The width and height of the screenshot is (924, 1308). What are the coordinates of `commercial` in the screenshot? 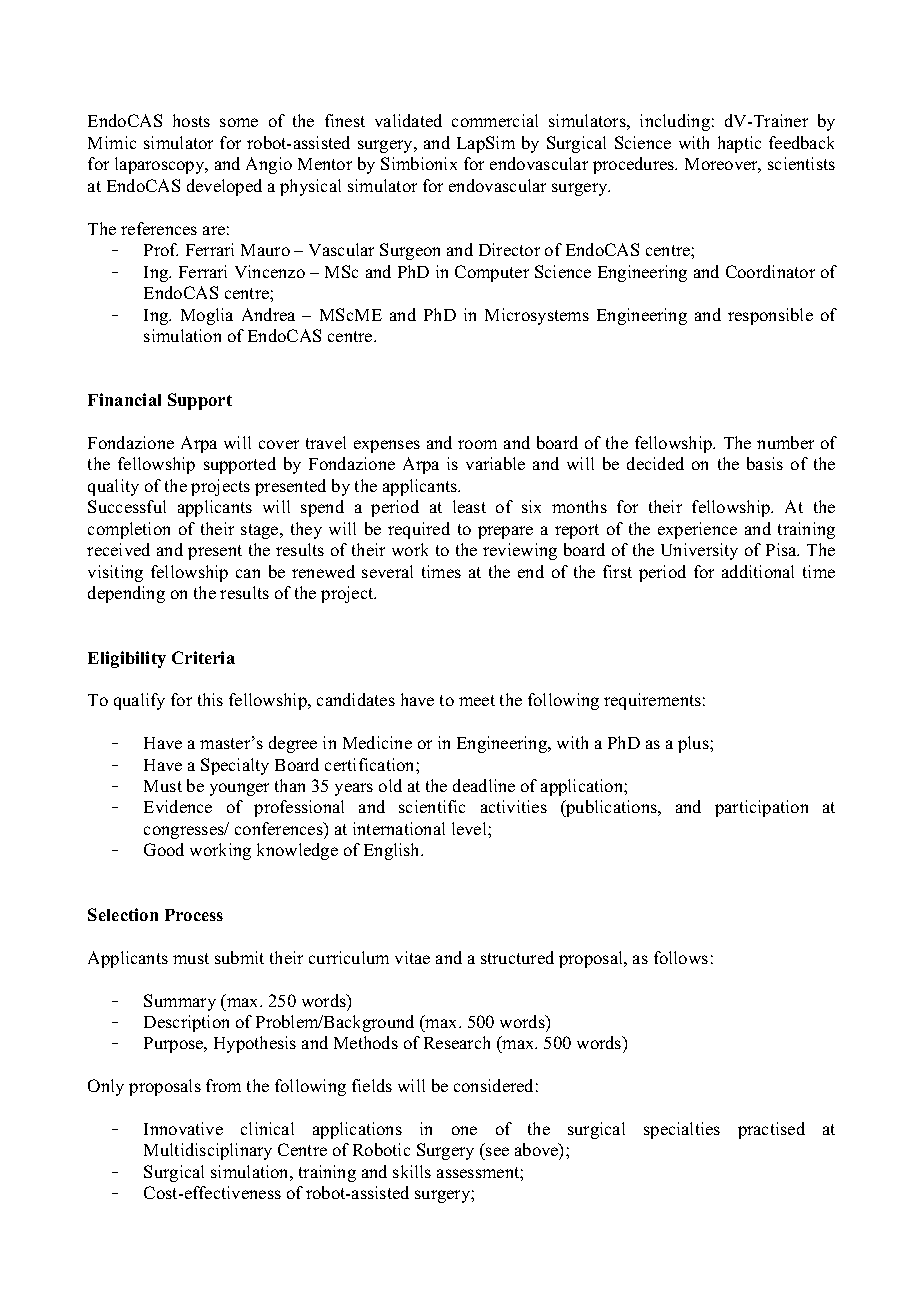 It's located at (495, 120).
